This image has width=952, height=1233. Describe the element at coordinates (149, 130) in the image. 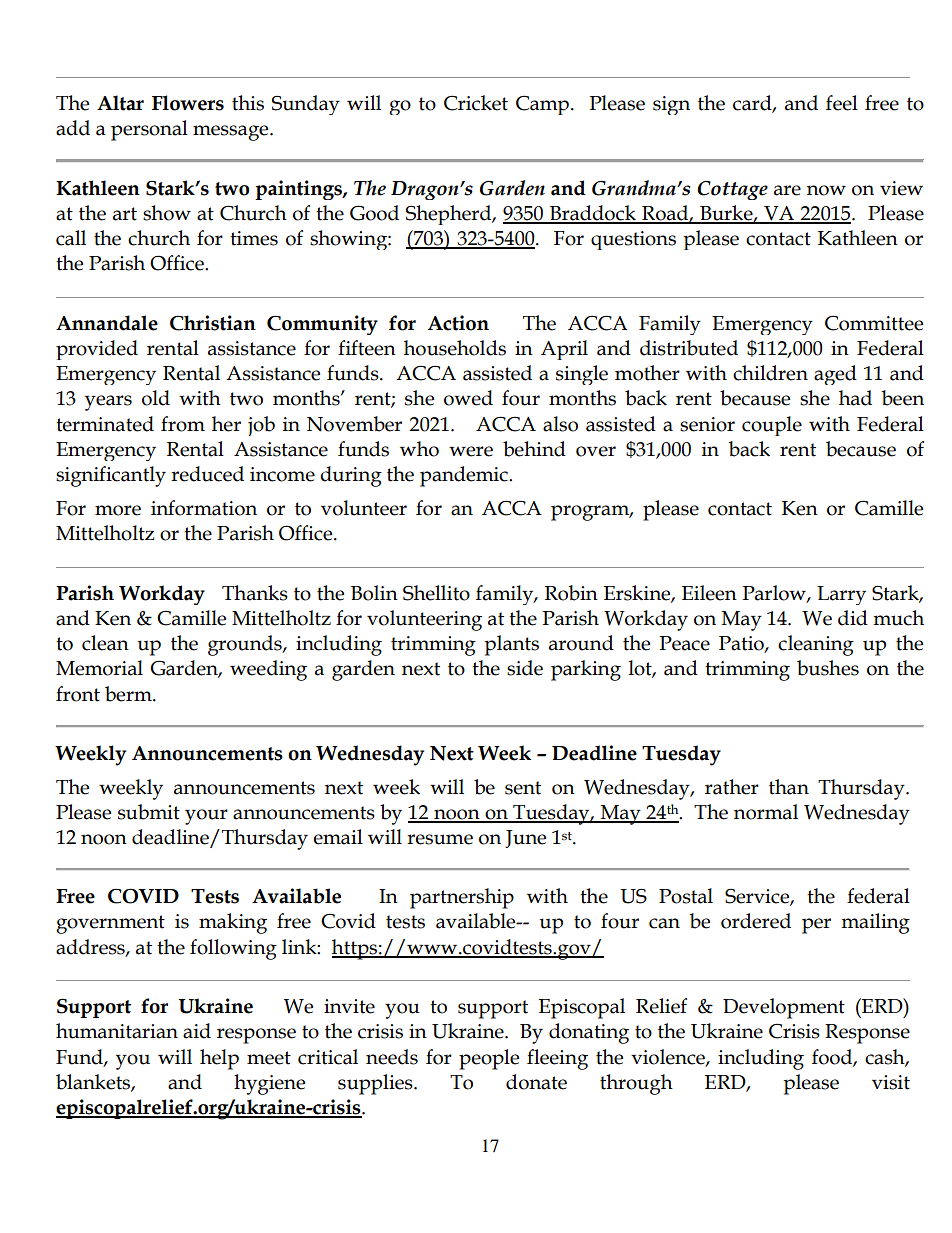

I see `personal` at that location.
